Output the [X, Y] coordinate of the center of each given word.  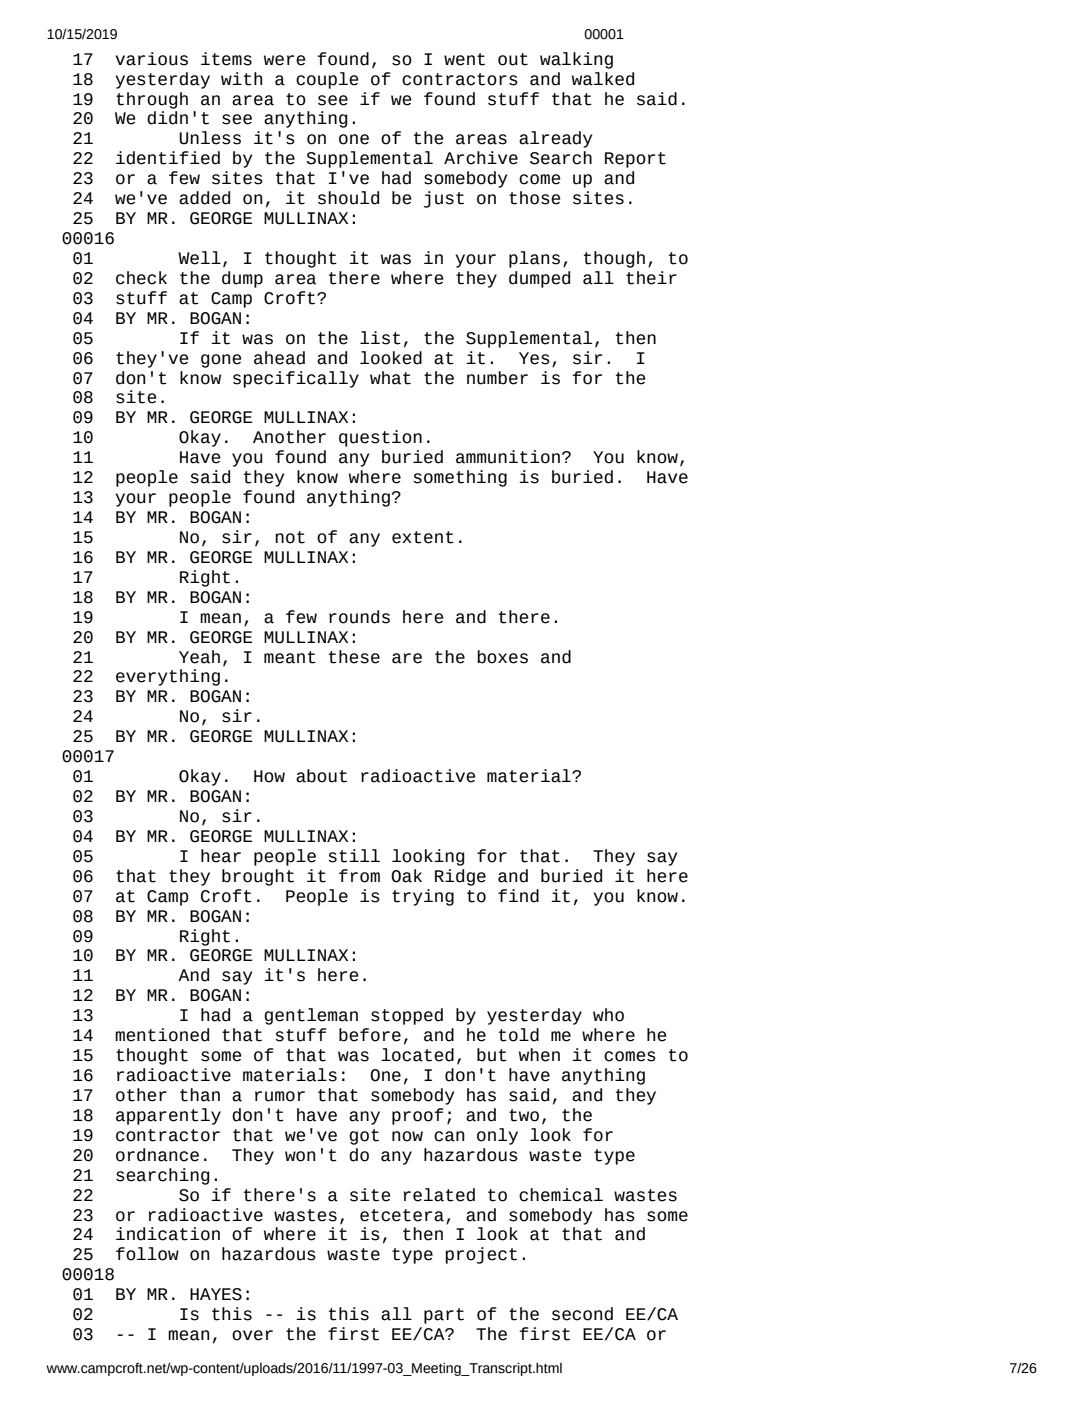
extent [423, 537]
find [518, 896]
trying [423, 897]
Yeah [199, 657]
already [555, 139]
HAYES [216, 1294]
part [444, 1316]
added [204, 198]
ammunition [508, 457]
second [582, 1314]
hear [221, 856]
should [348, 198]
